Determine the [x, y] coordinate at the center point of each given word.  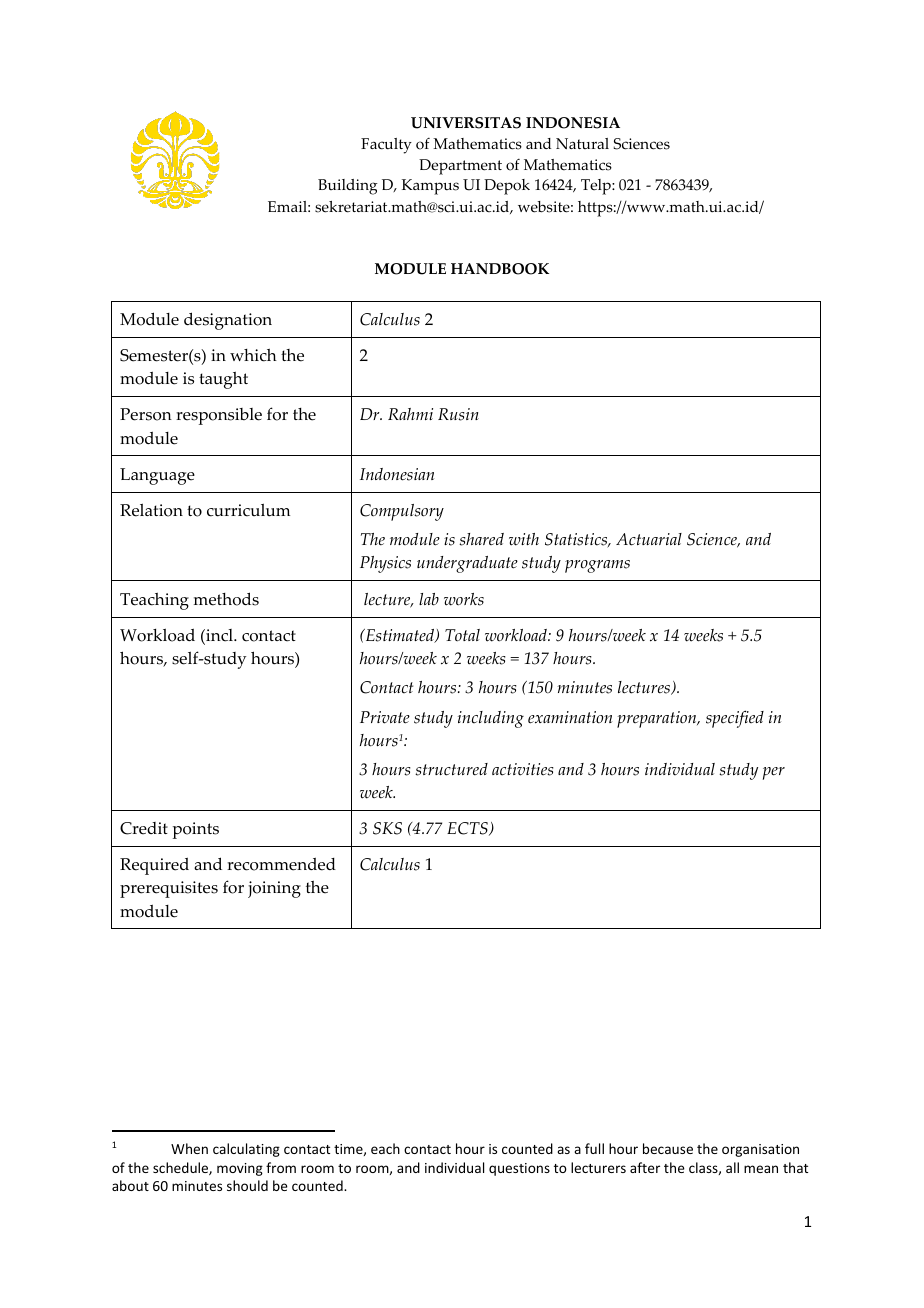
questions [519, 1169]
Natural [582, 143]
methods [226, 599]
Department [460, 167]
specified [735, 719]
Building [348, 187]
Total [462, 635]
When [189, 1148]
